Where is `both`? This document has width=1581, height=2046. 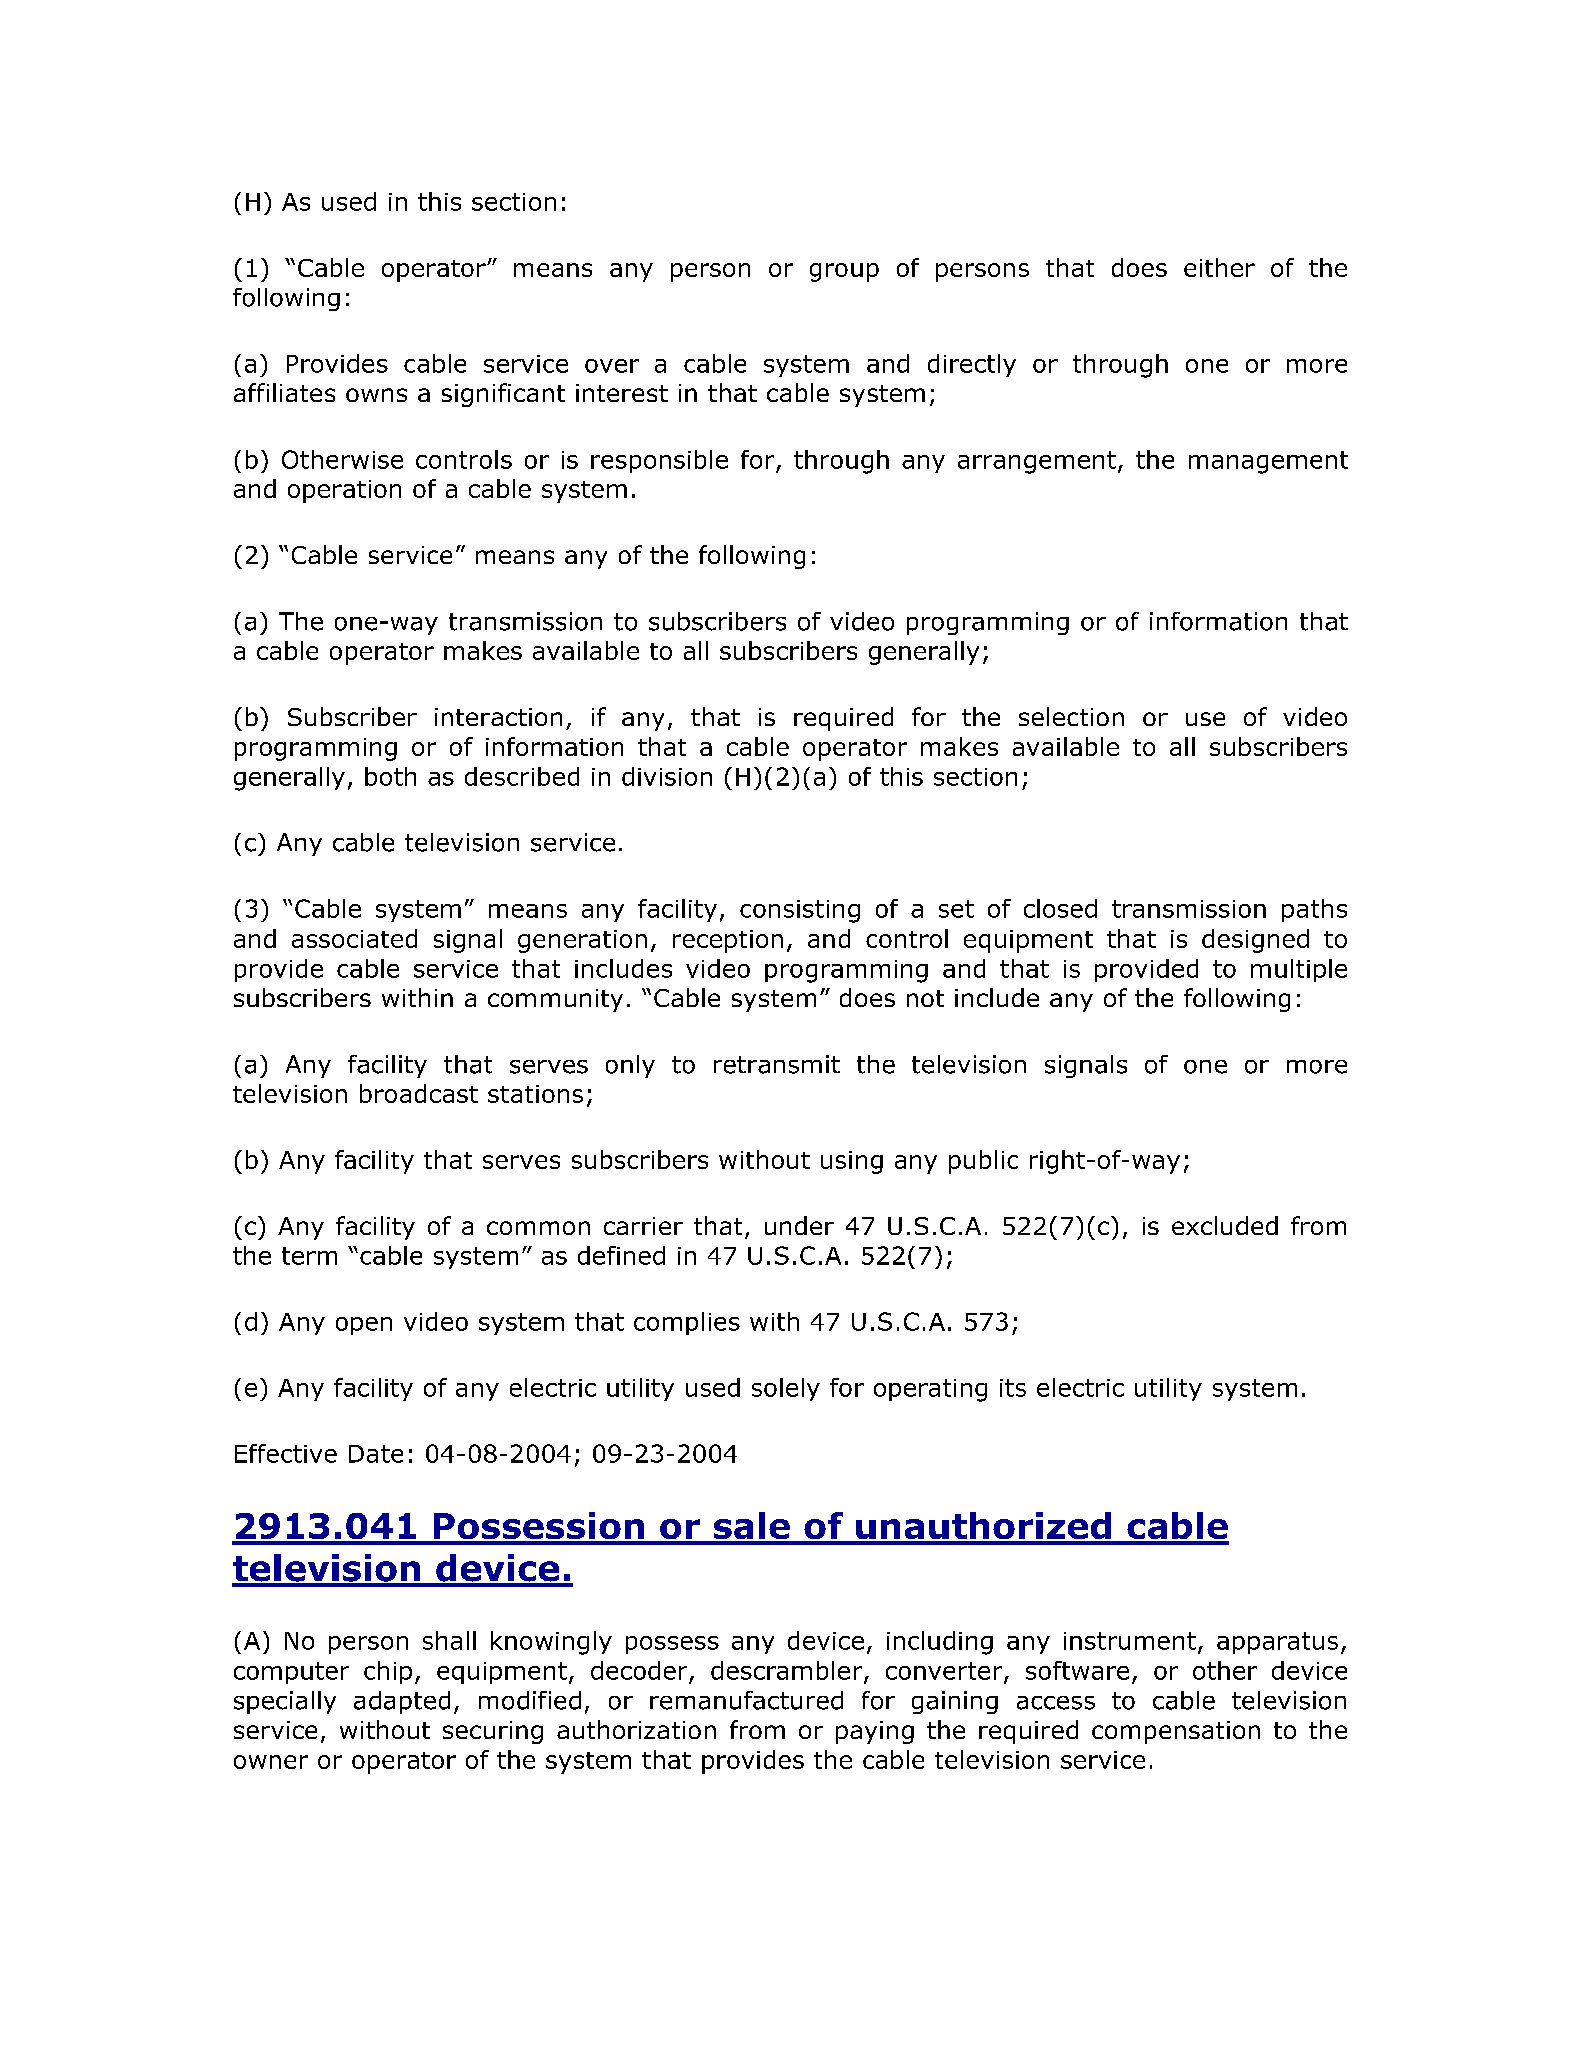 both is located at coordinates (390, 776).
